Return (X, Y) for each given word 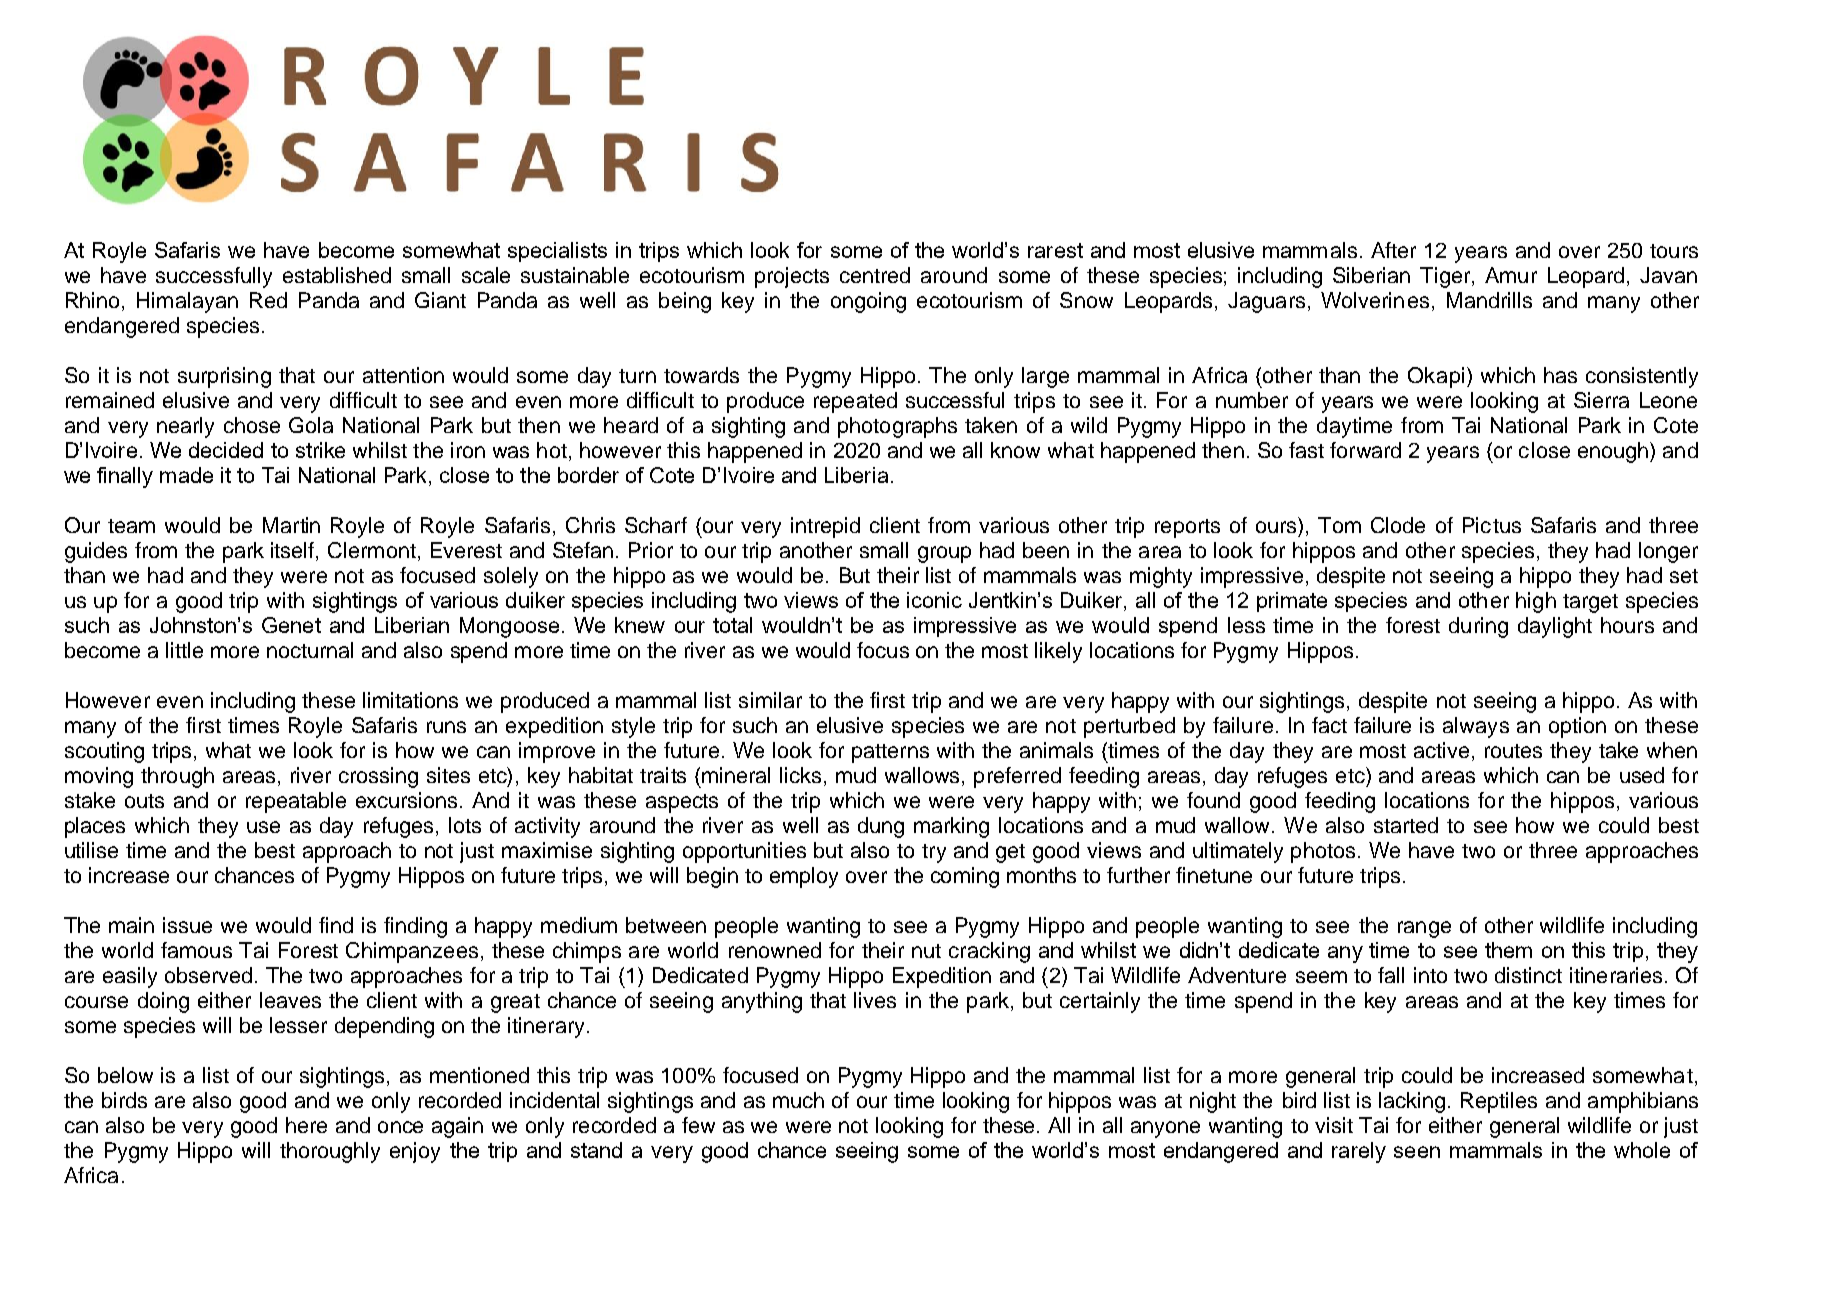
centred (875, 275)
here (306, 1125)
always (1476, 727)
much (798, 1100)
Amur (1511, 275)
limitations (410, 700)
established (337, 275)
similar (770, 700)
